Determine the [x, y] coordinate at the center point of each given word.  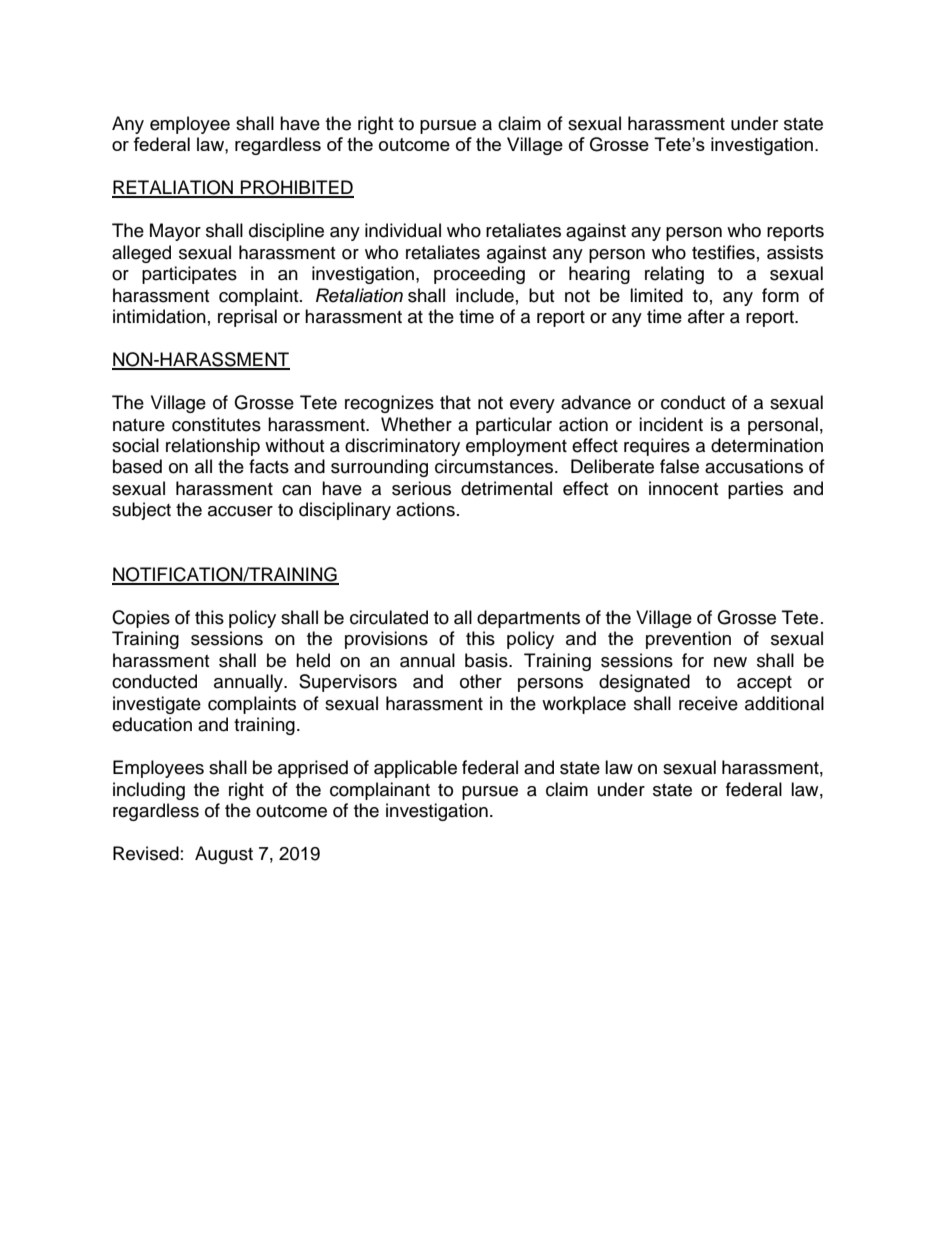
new [730, 662]
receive [708, 703]
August [224, 855]
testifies [723, 252]
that [455, 402]
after [706, 316]
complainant [380, 791]
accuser [240, 511]
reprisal [247, 318]
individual [403, 230]
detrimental [506, 488]
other [481, 681]
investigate [157, 705]
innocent [683, 488]
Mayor [175, 232]
